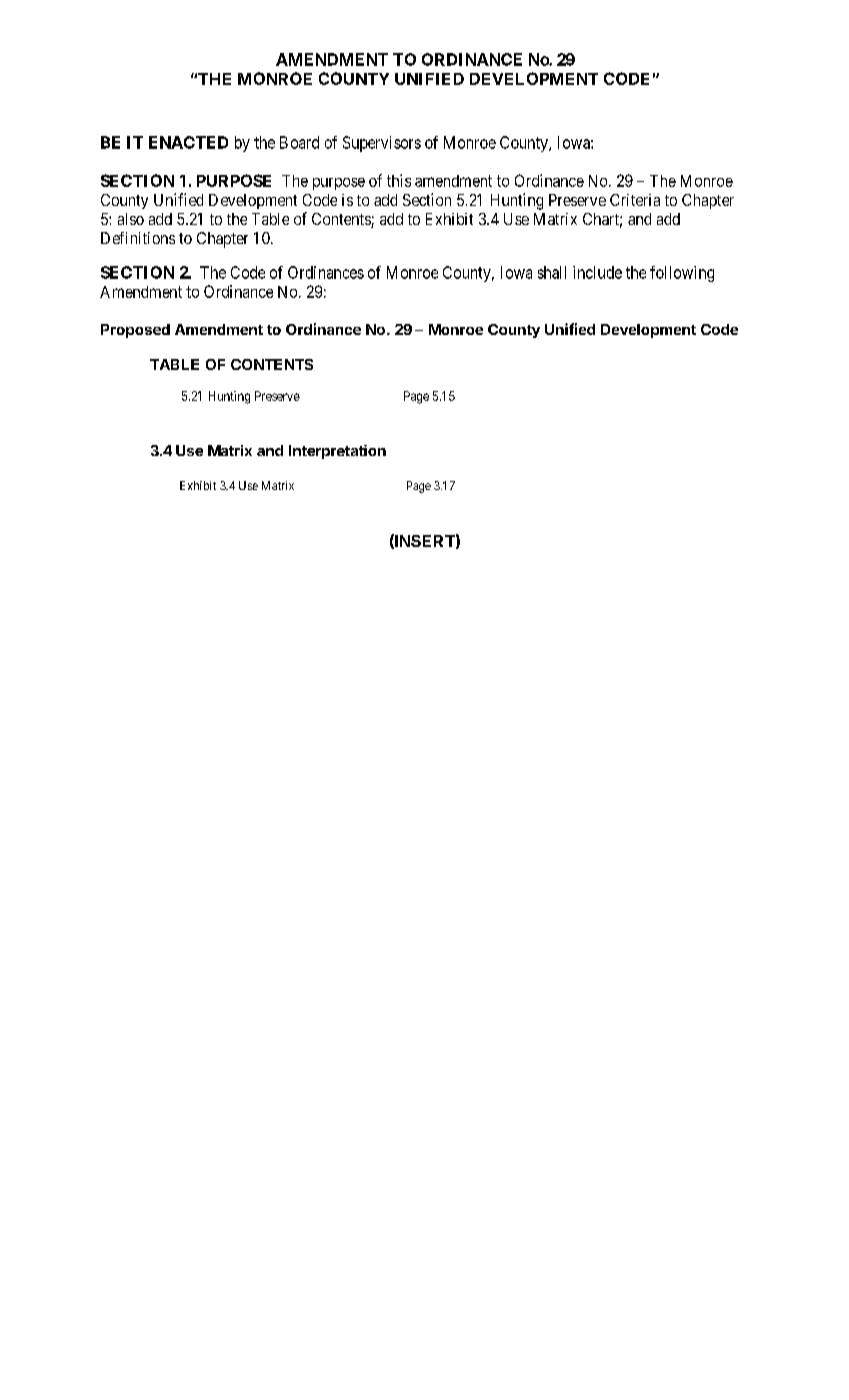  I want to click on Proposed, so click(135, 331).
